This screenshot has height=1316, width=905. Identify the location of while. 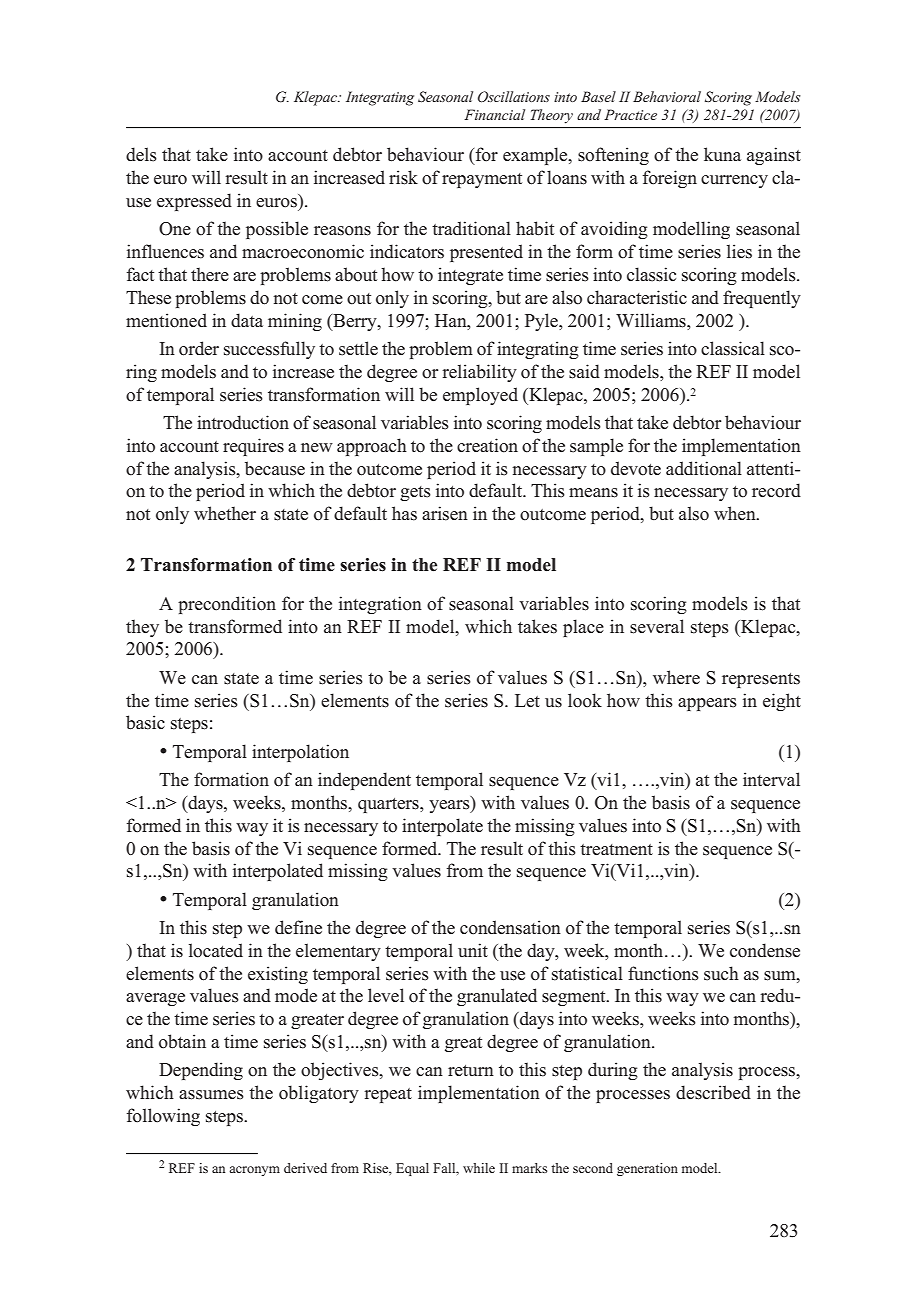
(479, 1168).
